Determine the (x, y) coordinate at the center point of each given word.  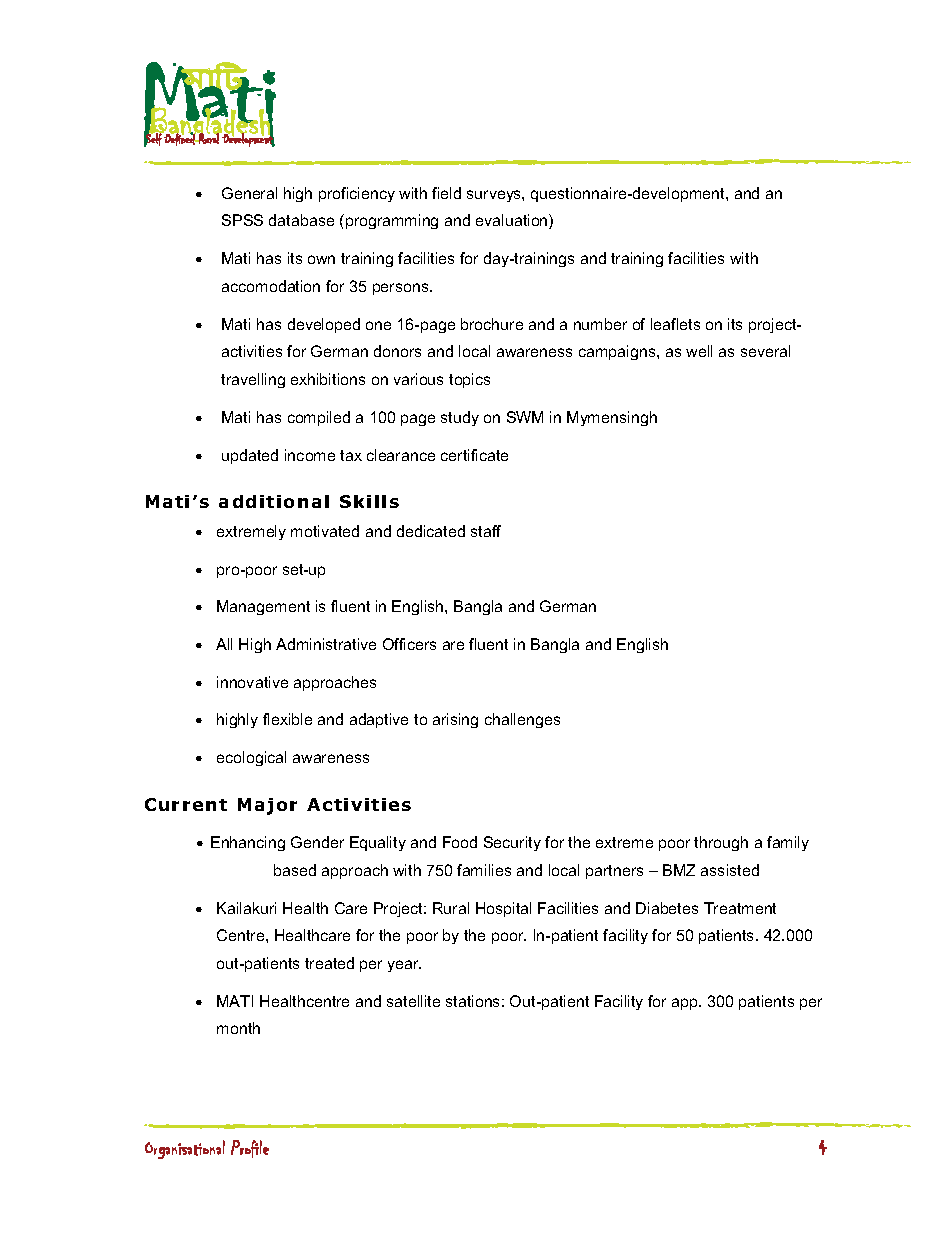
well (699, 351)
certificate (474, 455)
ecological (251, 758)
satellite (413, 1001)
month (238, 1028)
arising (455, 720)
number (600, 324)
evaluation (513, 221)
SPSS (242, 220)
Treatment (740, 908)
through (721, 843)
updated (250, 456)
